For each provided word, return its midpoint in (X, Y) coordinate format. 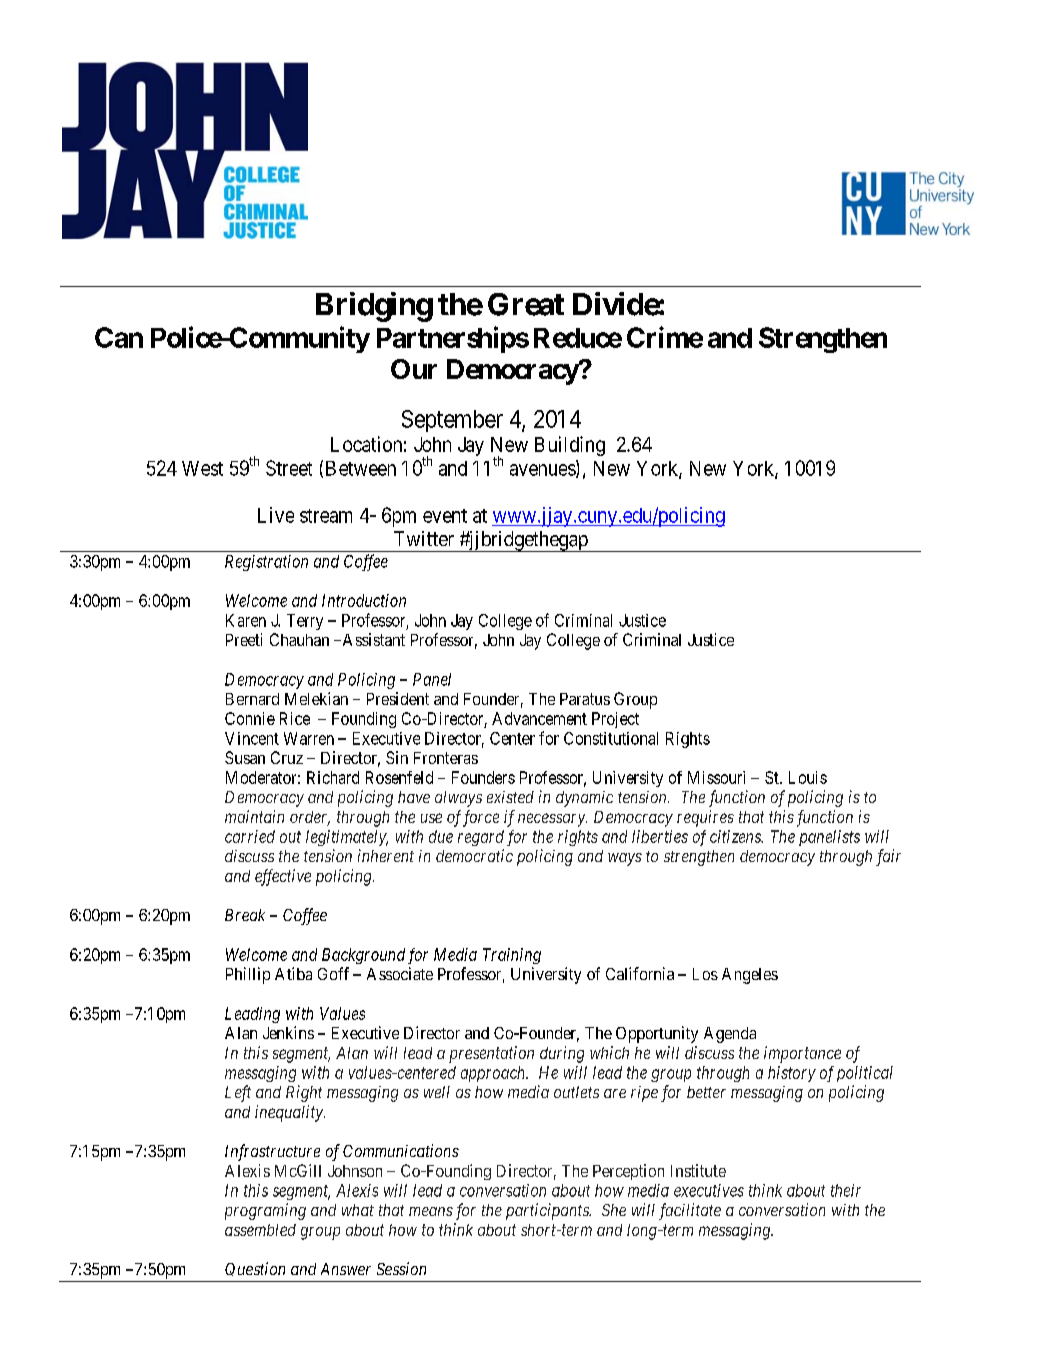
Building (570, 446)
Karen (246, 620)
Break (245, 915)
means (431, 1211)
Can (119, 337)
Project (615, 720)
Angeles (750, 976)
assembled (260, 1230)
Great (526, 304)
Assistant (372, 639)
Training (512, 956)
